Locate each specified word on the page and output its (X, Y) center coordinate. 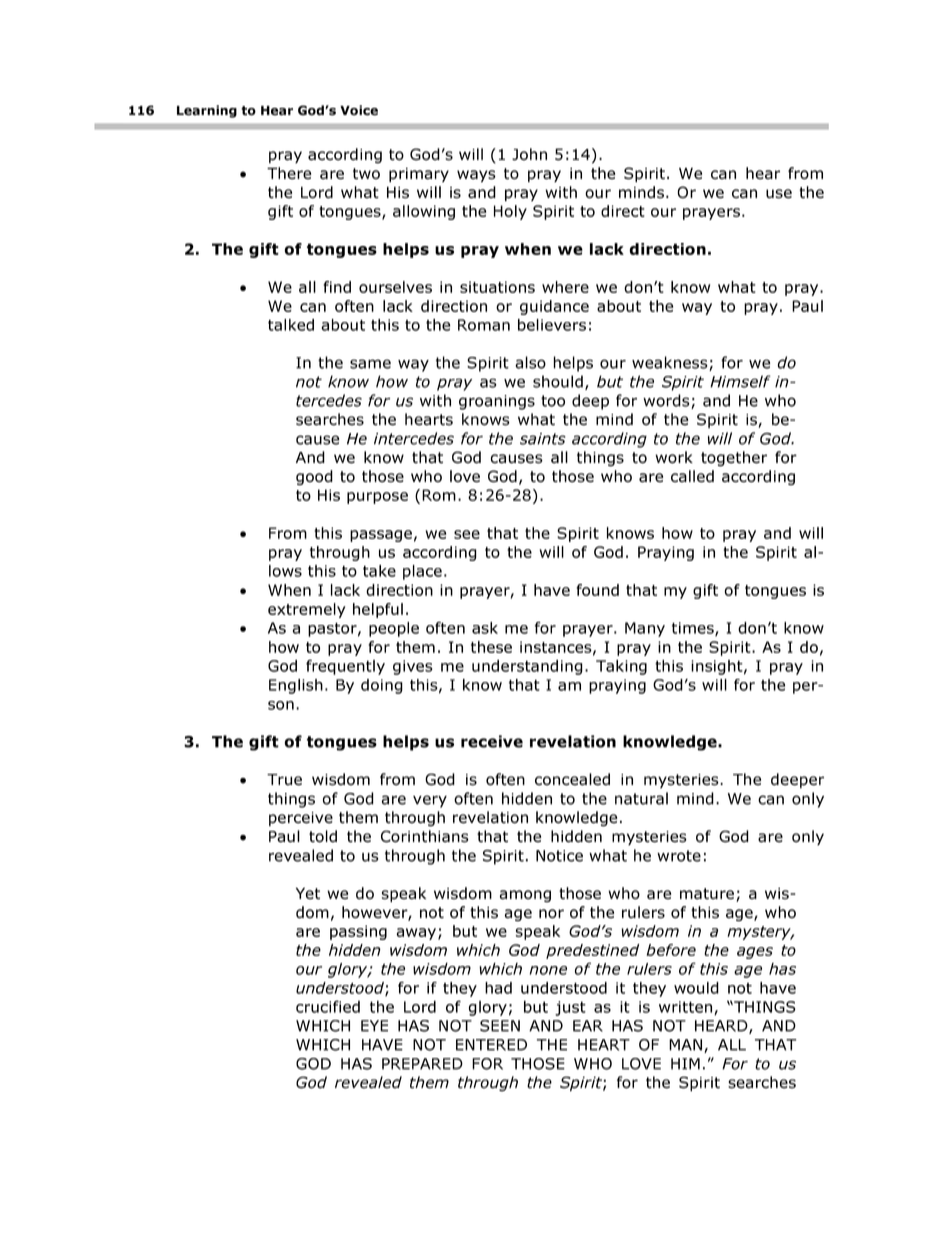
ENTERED (491, 1045)
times (694, 629)
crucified (328, 1006)
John (529, 154)
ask (485, 628)
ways (476, 176)
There (289, 173)
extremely (306, 610)
